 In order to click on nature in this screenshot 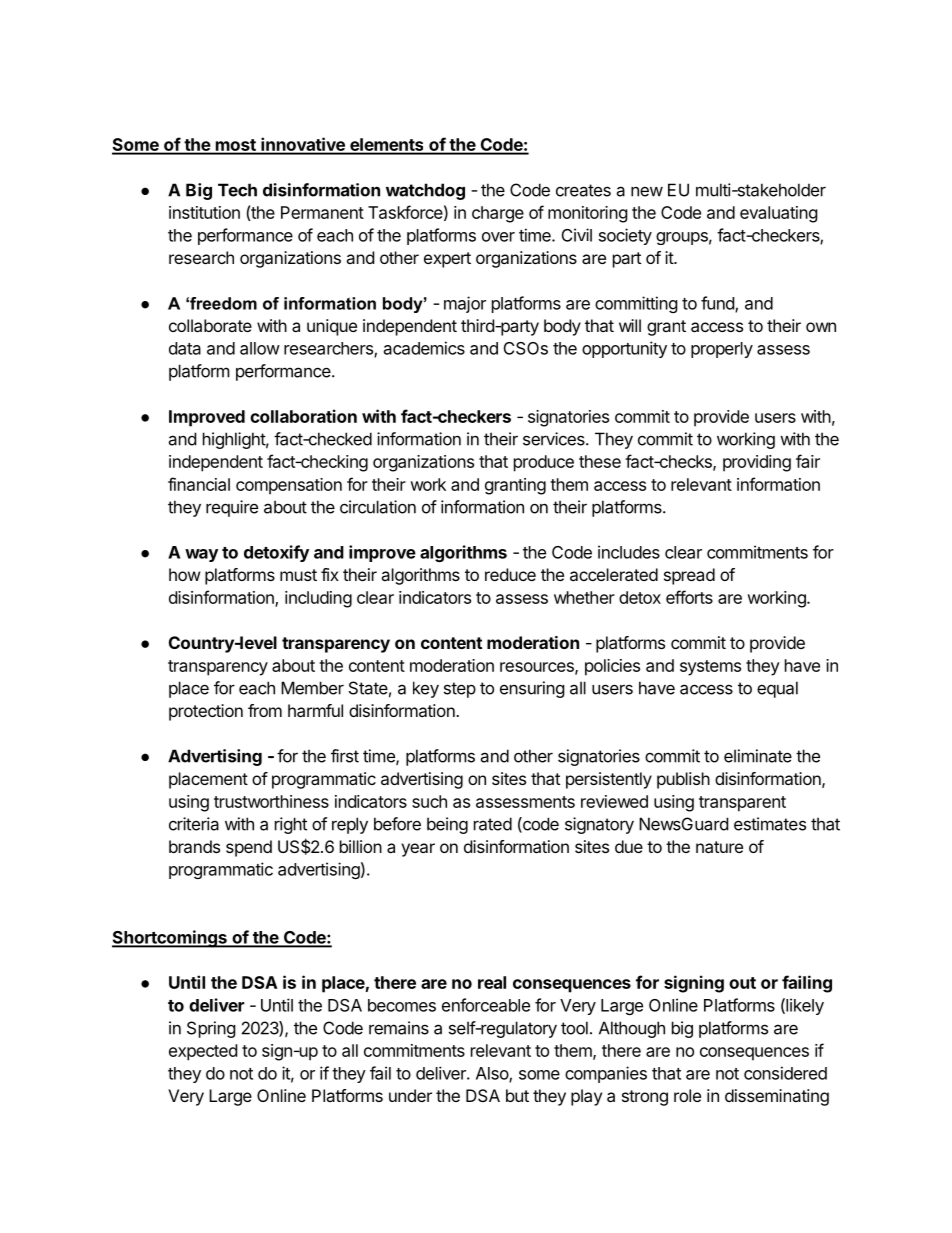, I will do `click(719, 847)`.
